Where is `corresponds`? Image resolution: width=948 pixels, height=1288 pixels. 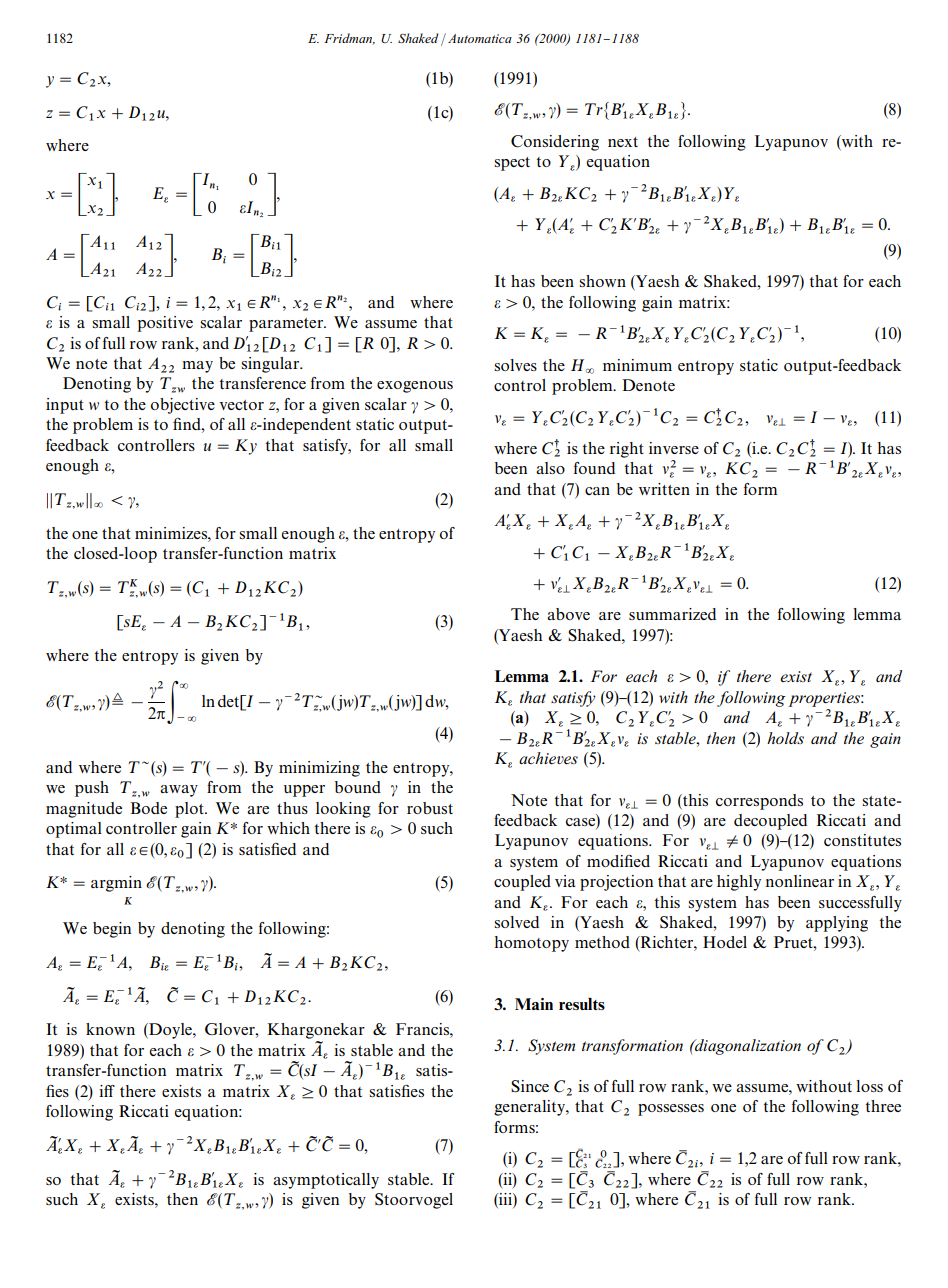
corresponds is located at coordinates (759, 802).
